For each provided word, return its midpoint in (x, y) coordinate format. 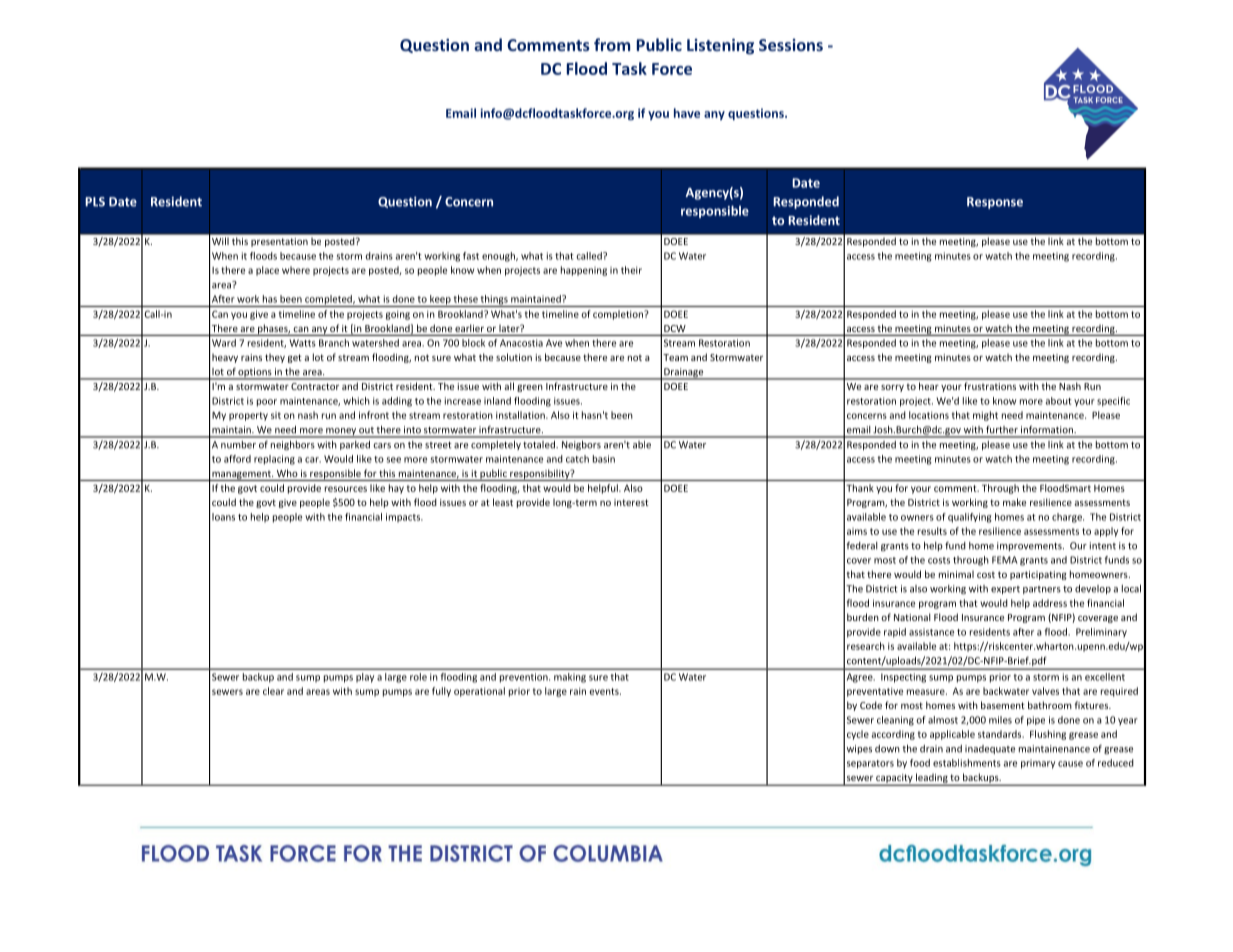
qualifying (970, 518)
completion (619, 315)
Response (995, 203)
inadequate (990, 749)
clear (273, 691)
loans (223, 517)
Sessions (791, 45)
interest (631, 502)
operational (479, 692)
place (267, 271)
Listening (720, 47)
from (612, 44)
